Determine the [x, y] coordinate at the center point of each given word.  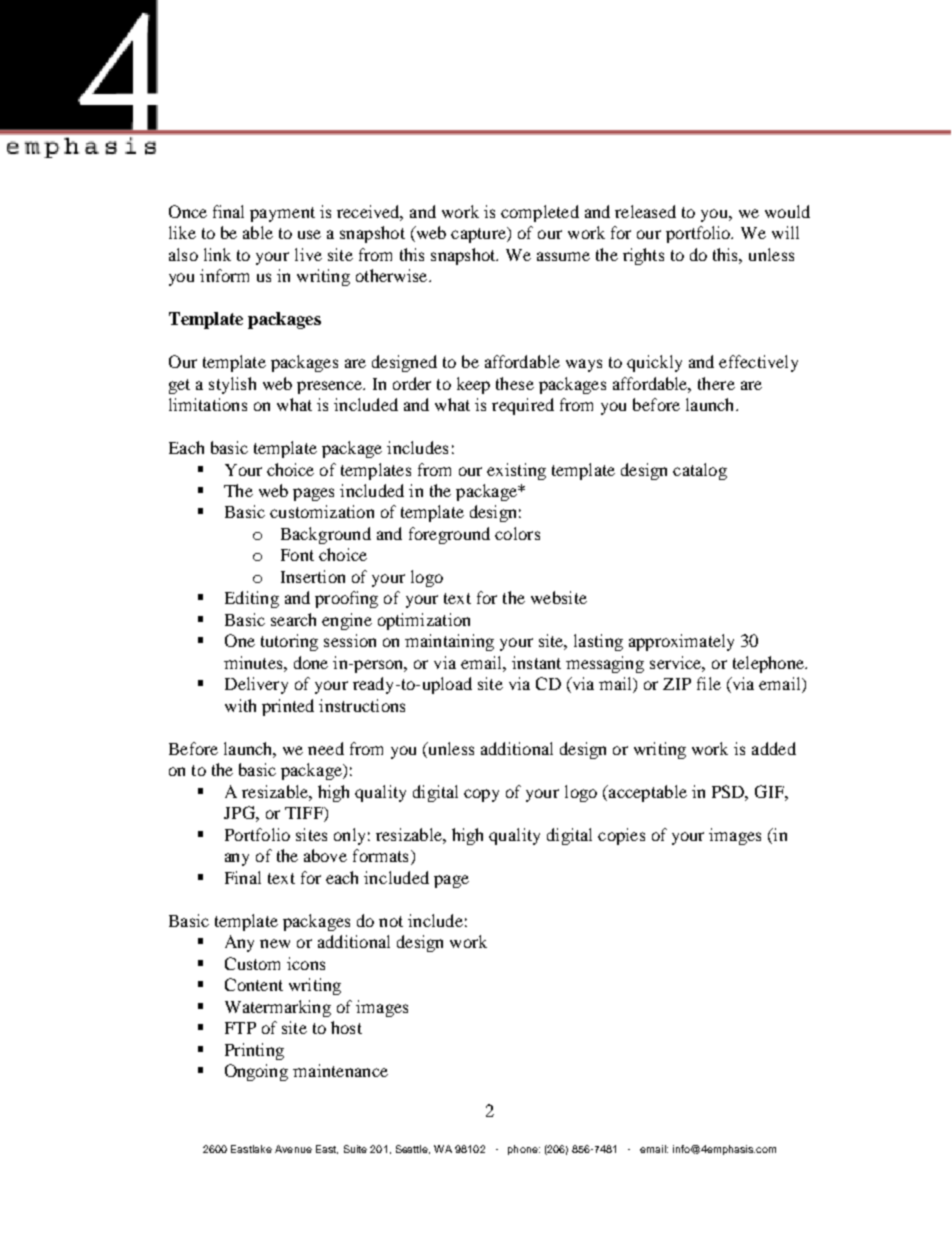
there [716, 383]
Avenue [293, 1149]
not [391, 921]
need [326, 748]
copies [621, 836]
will [785, 232]
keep [473, 385]
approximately [681, 642]
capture [479, 235]
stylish [232, 385]
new [275, 943]
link [217, 254]
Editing [252, 599]
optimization [424, 621]
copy [481, 795]
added [774, 748]
